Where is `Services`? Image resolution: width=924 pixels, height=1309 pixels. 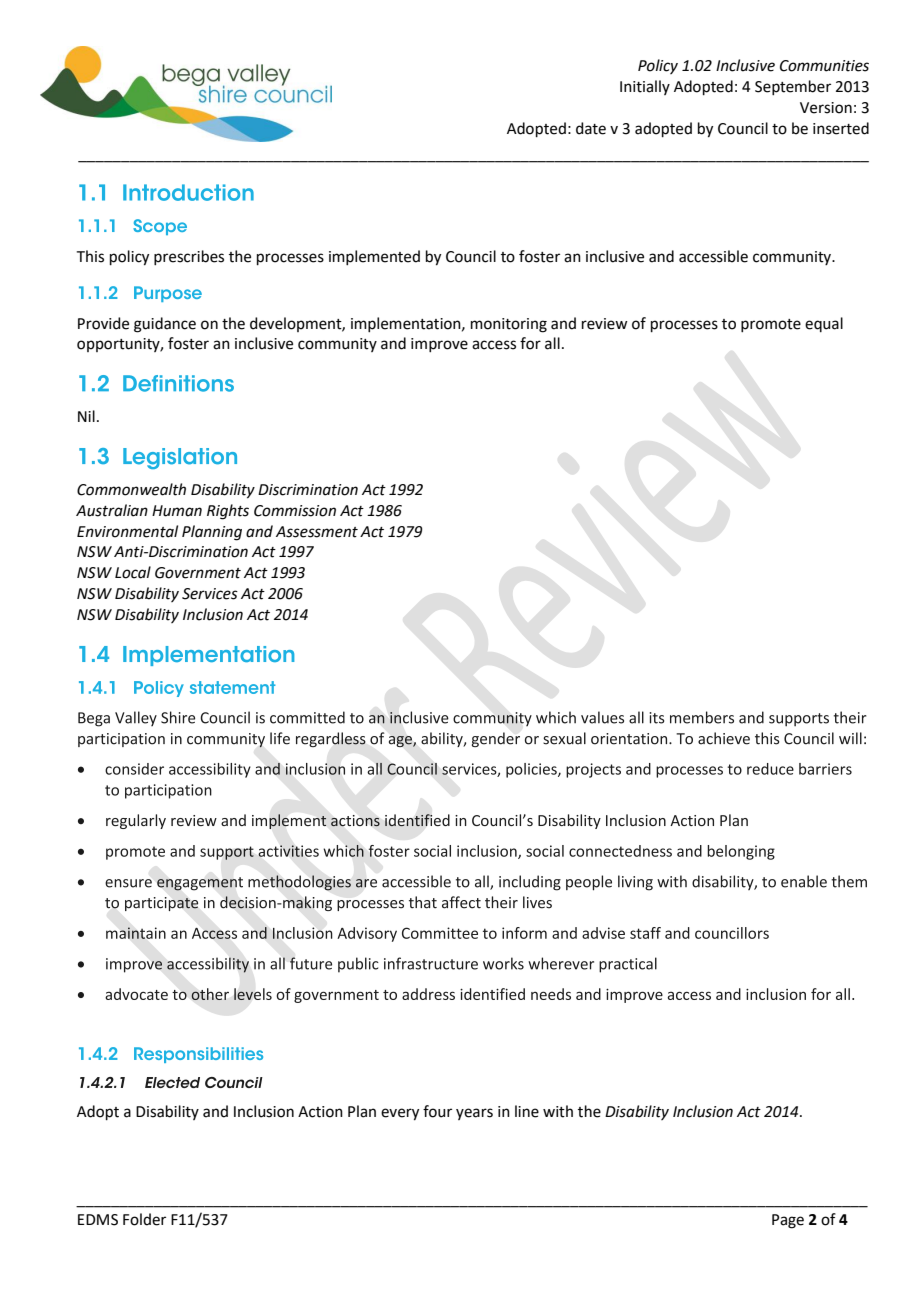
Services is located at coordinates (210, 594).
